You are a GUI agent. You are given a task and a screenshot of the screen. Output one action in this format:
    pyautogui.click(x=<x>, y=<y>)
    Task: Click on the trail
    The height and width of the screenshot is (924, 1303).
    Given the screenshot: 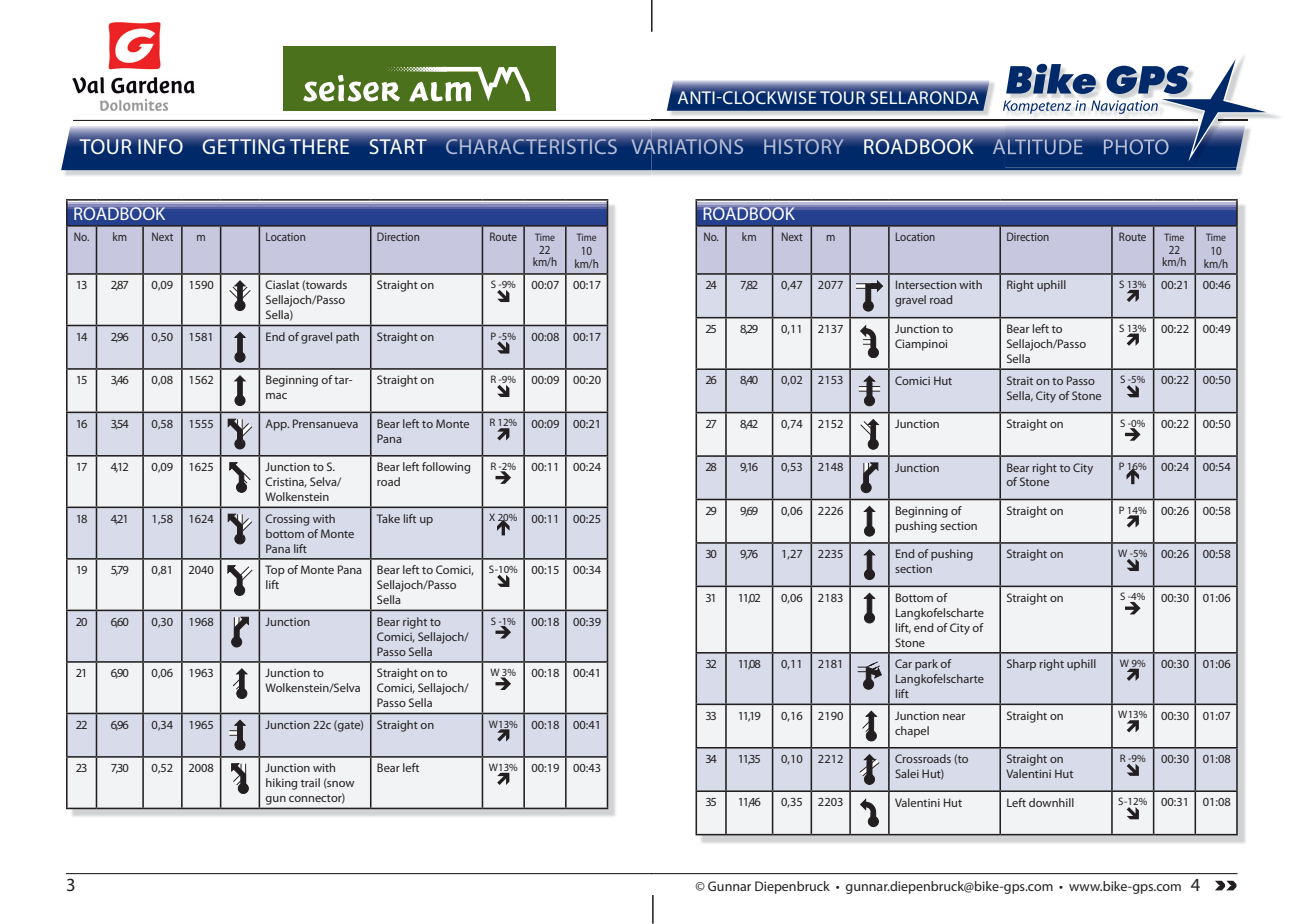 What is the action you would take?
    pyautogui.click(x=310, y=782)
